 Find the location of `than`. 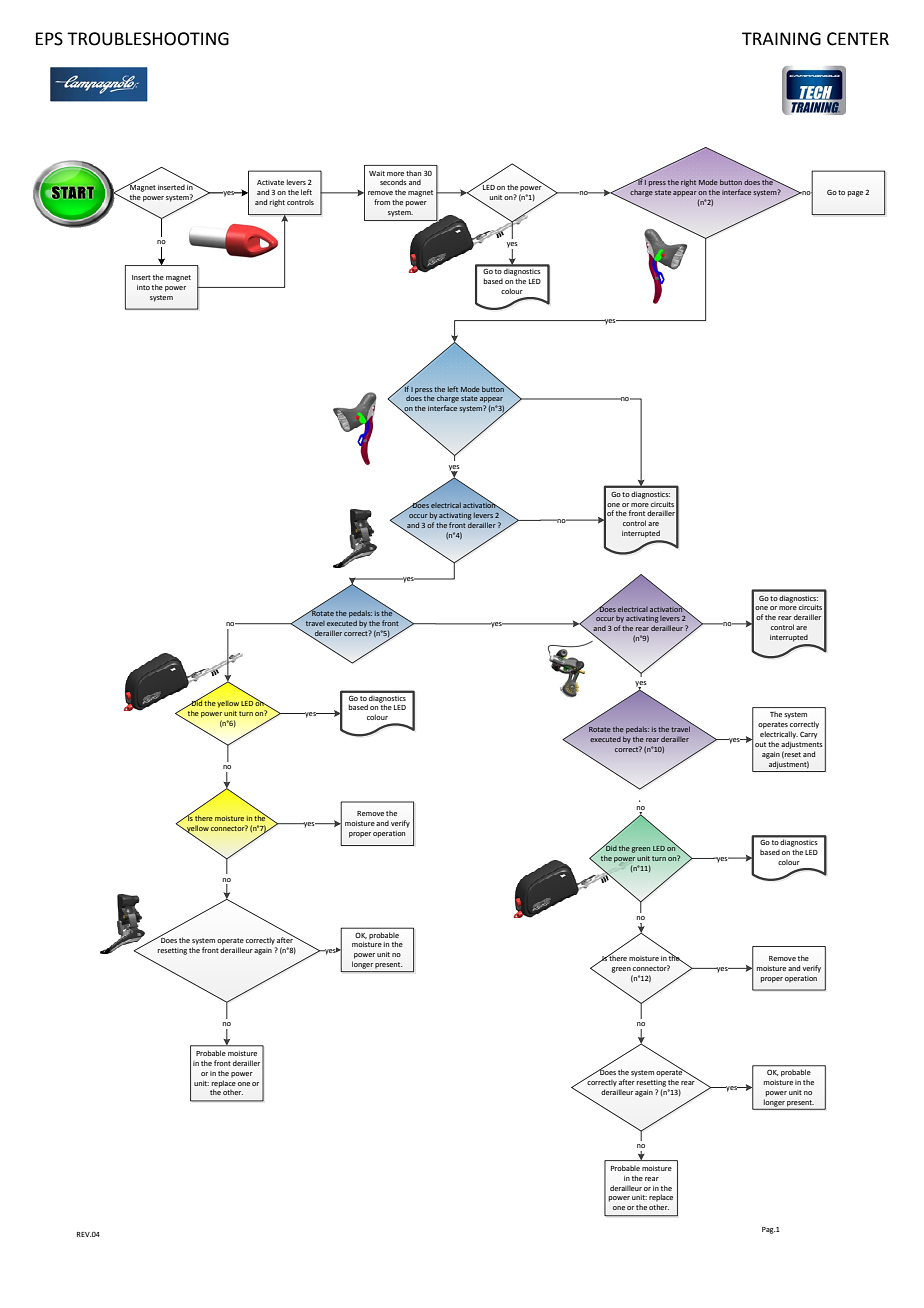

than is located at coordinates (413, 173).
